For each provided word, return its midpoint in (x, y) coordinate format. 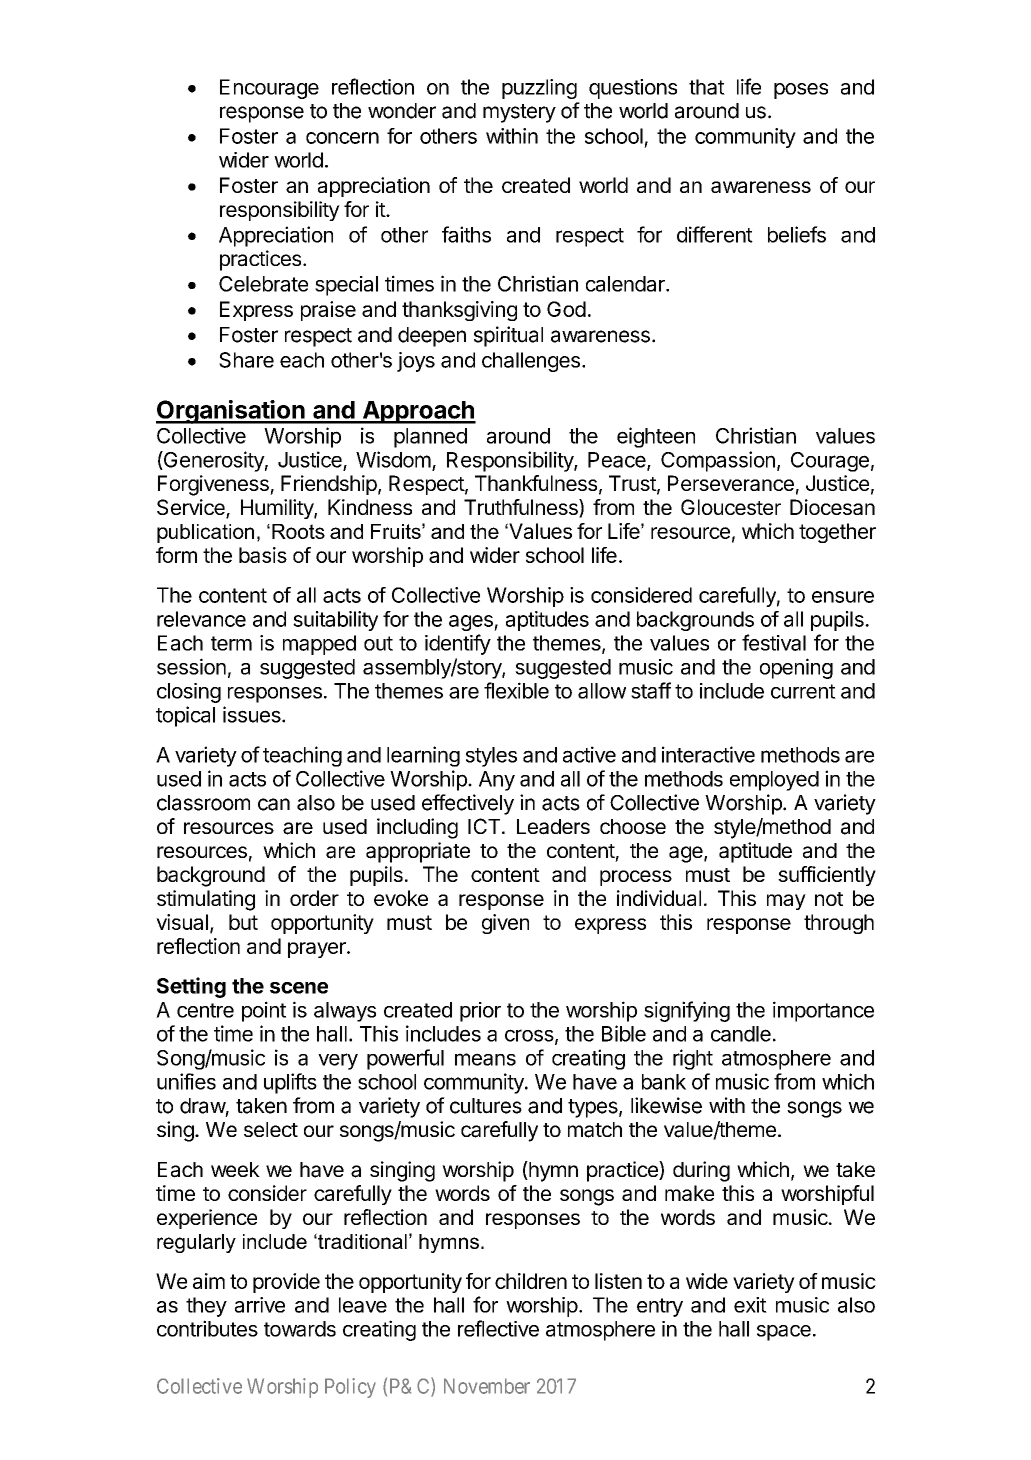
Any (497, 781)
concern (342, 138)
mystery (519, 113)
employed (774, 781)
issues (253, 714)
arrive (260, 1305)
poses (801, 91)
